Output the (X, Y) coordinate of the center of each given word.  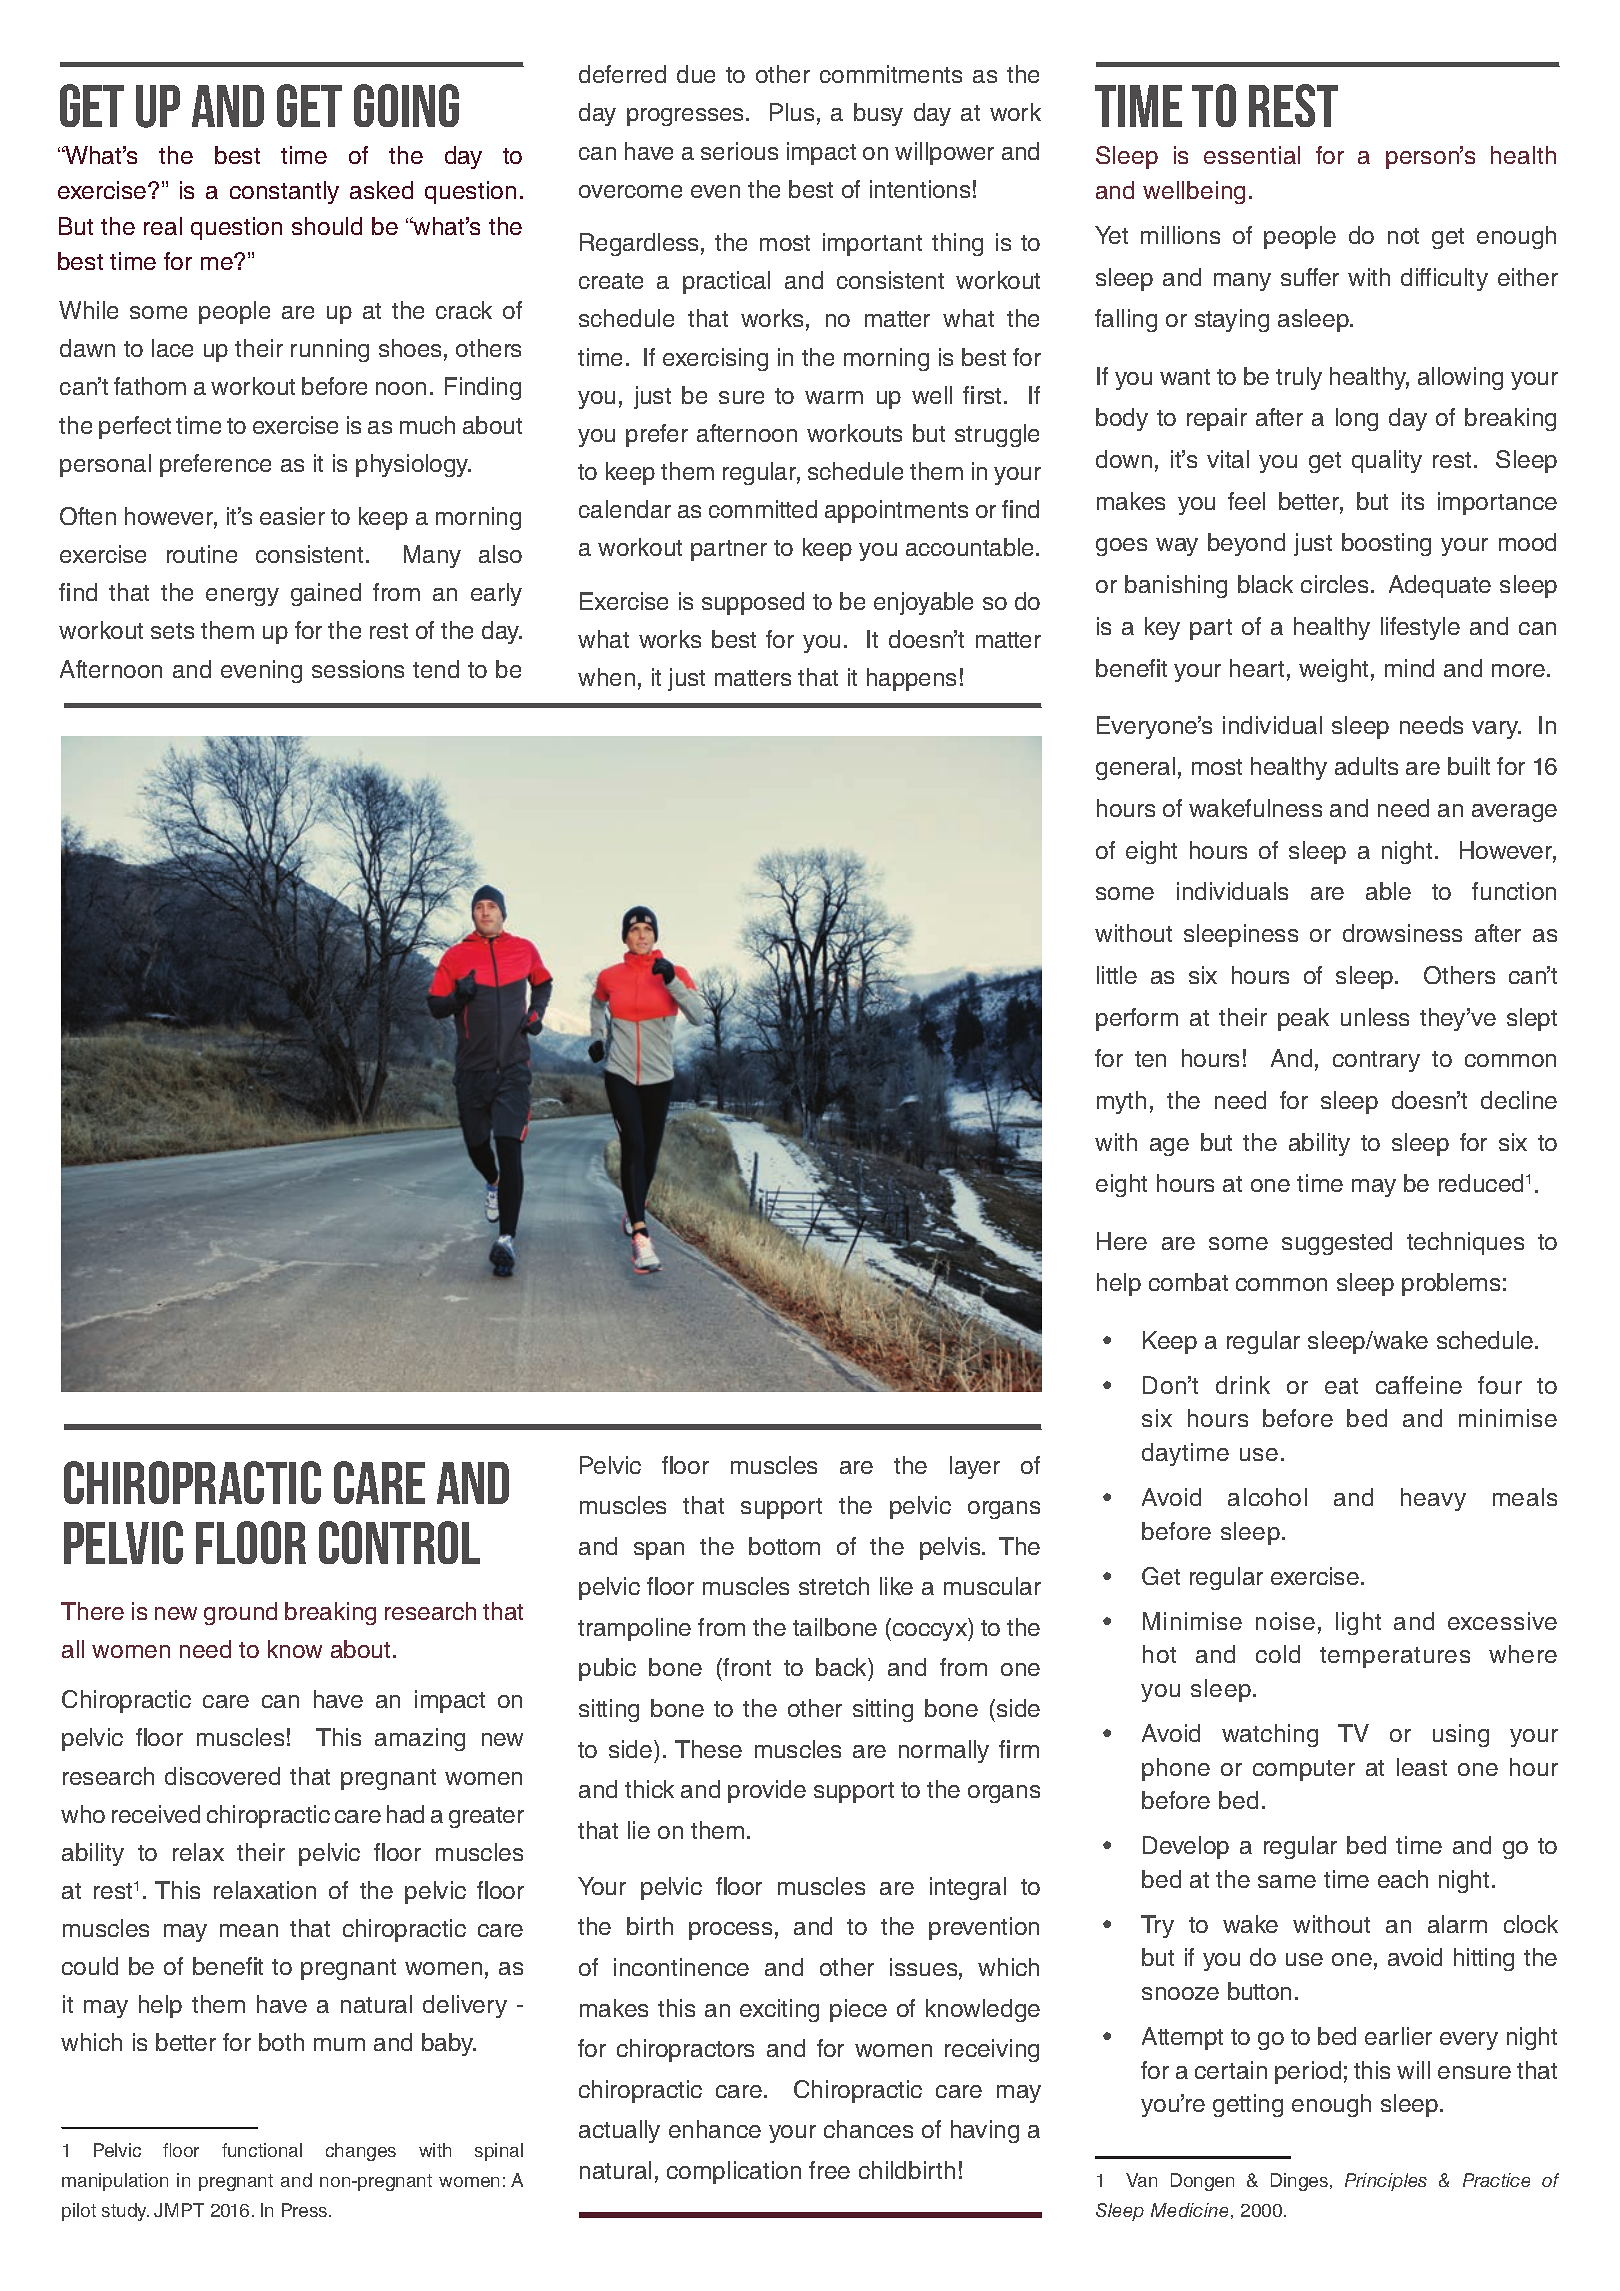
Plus (792, 112)
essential (1252, 155)
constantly (284, 192)
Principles (1386, 2182)
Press (306, 2210)
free (829, 2170)
